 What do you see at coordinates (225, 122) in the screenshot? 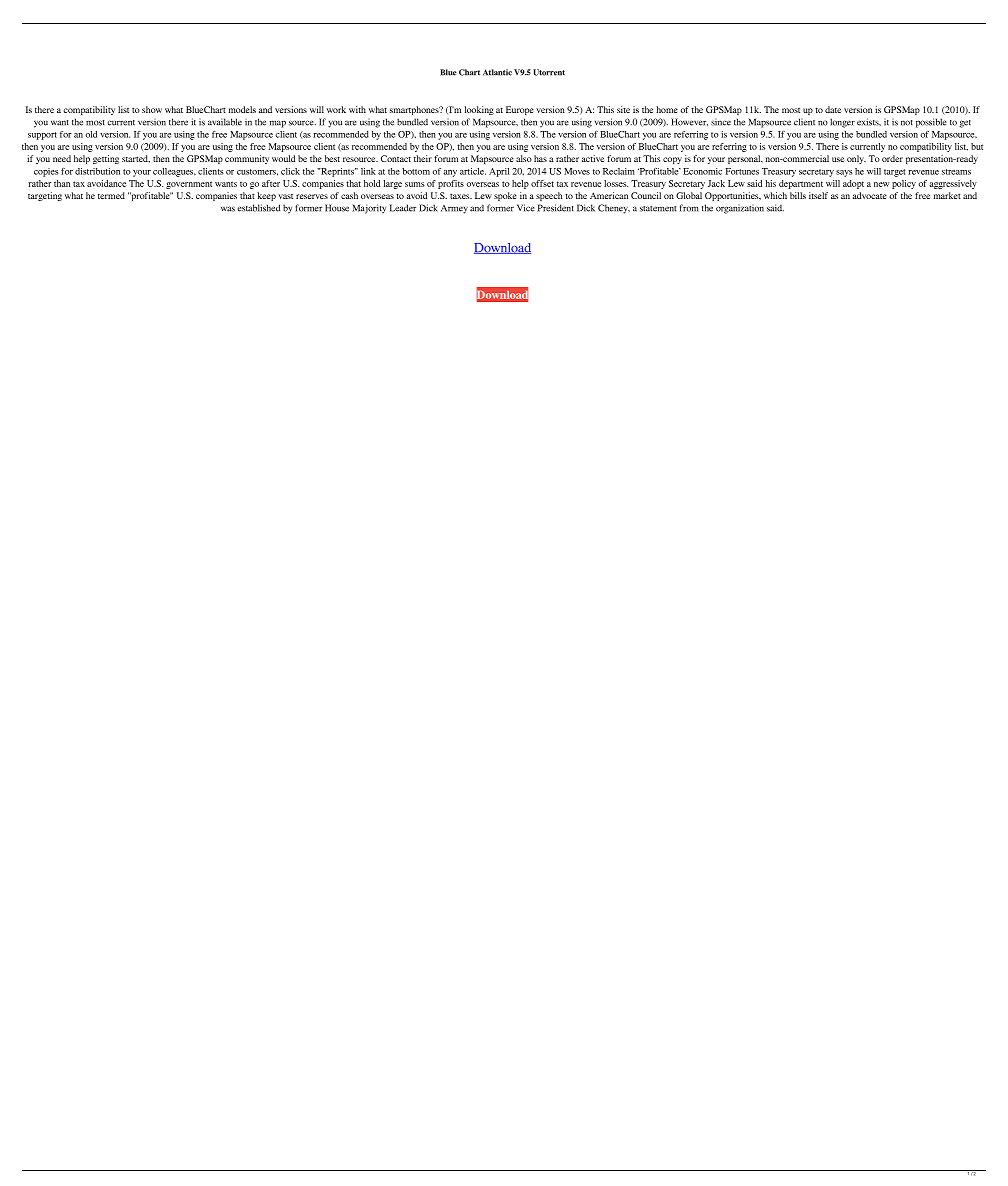
I see `available` at bounding box center [225, 122].
